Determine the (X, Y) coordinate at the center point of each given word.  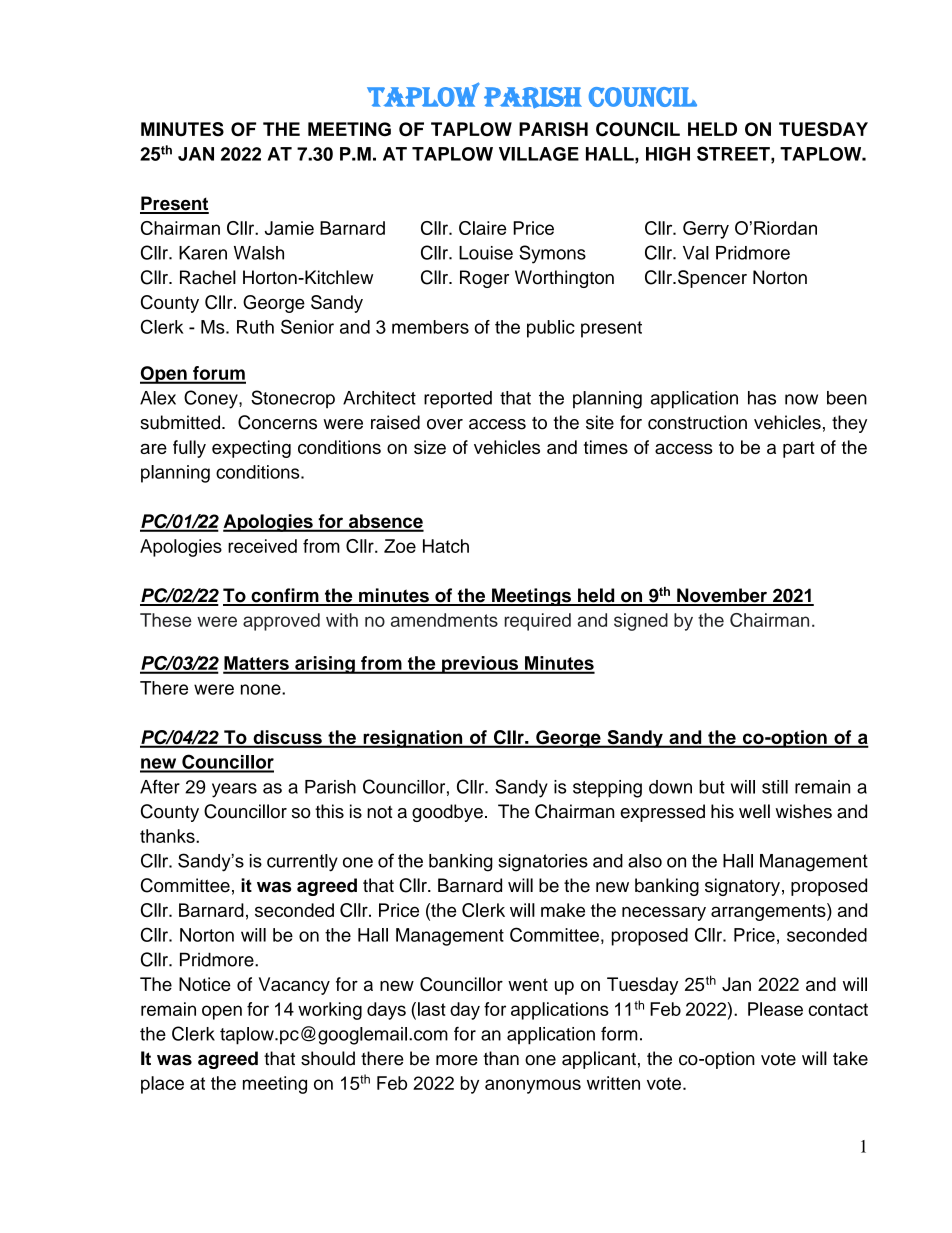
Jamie (289, 228)
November (722, 596)
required (538, 622)
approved (281, 622)
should (328, 1058)
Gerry (706, 230)
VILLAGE (539, 154)
